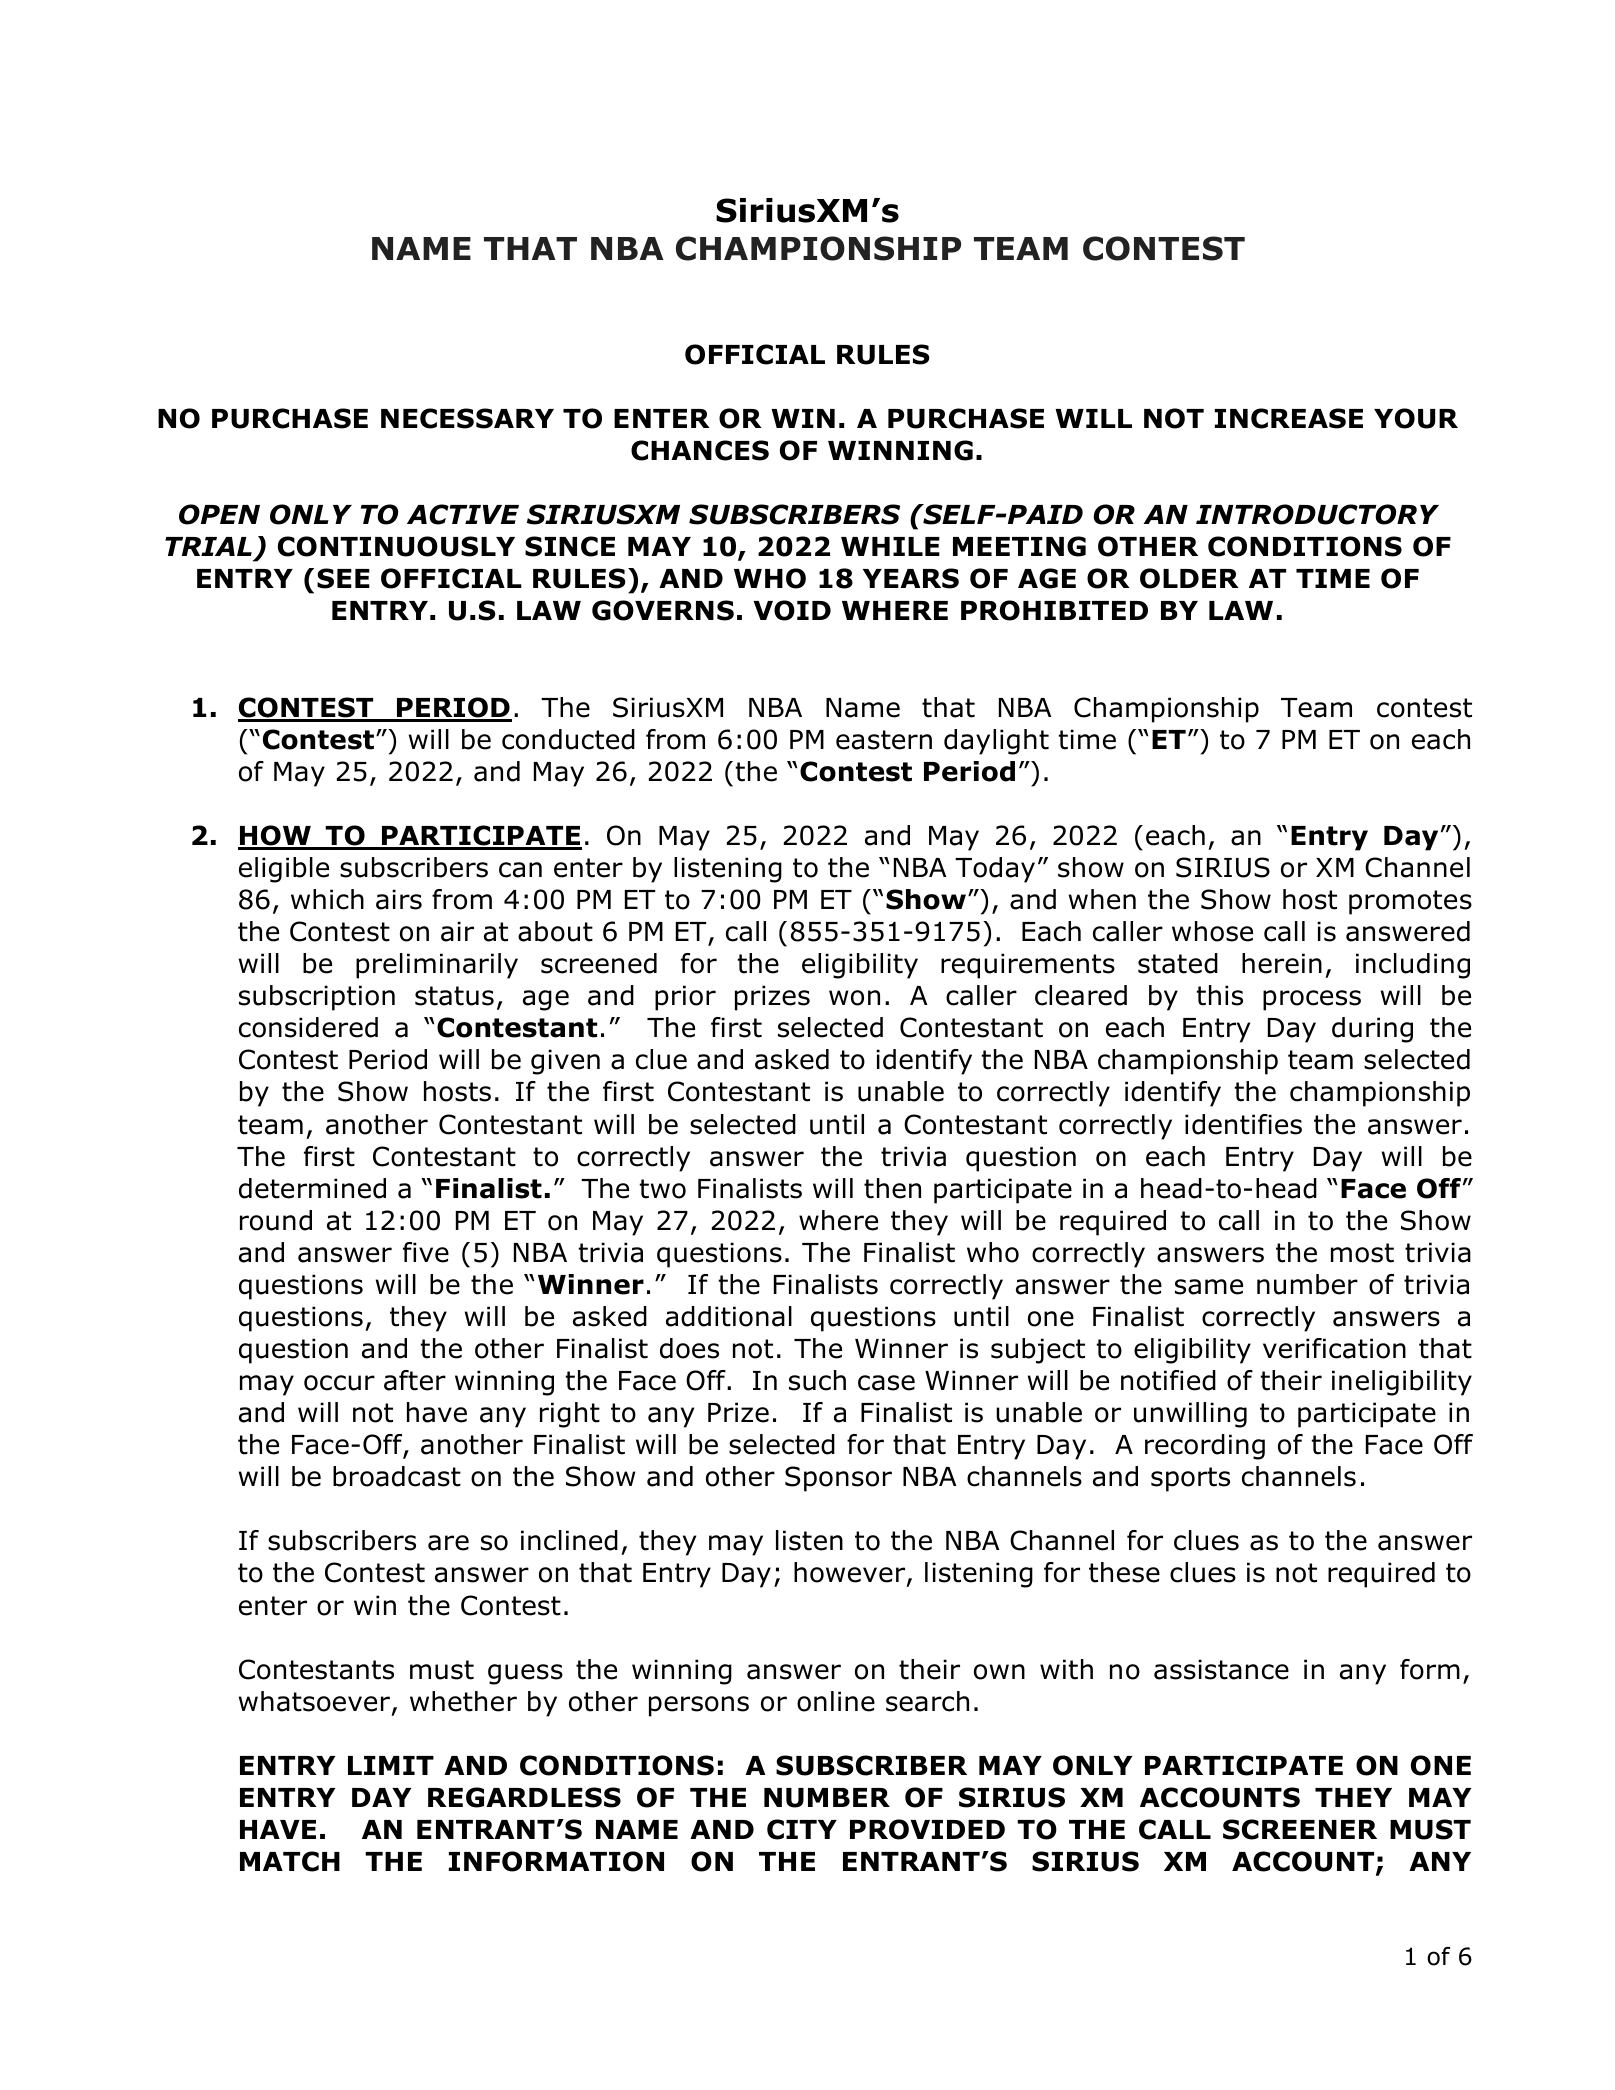  Describe the element at coordinates (1243, 1124) in the image. I see `identifies` at that location.
